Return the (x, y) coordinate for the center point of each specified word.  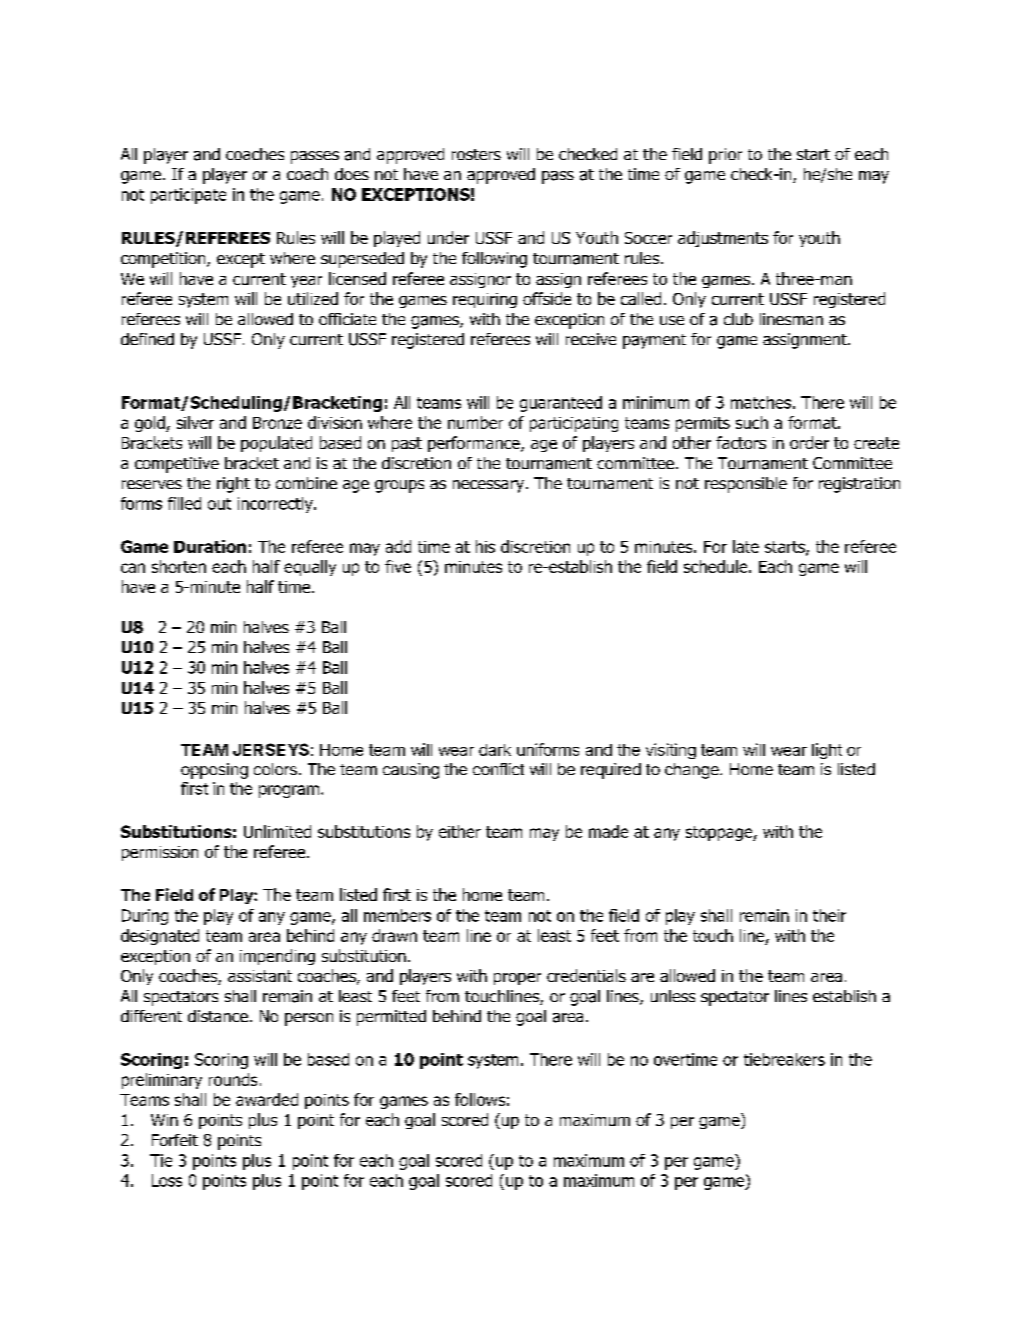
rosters (476, 154)
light (827, 751)
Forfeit (175, 1140)
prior (725, 156)
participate (188, 196)
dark (495, 750)
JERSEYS (271, 749)
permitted (391, 1018)
